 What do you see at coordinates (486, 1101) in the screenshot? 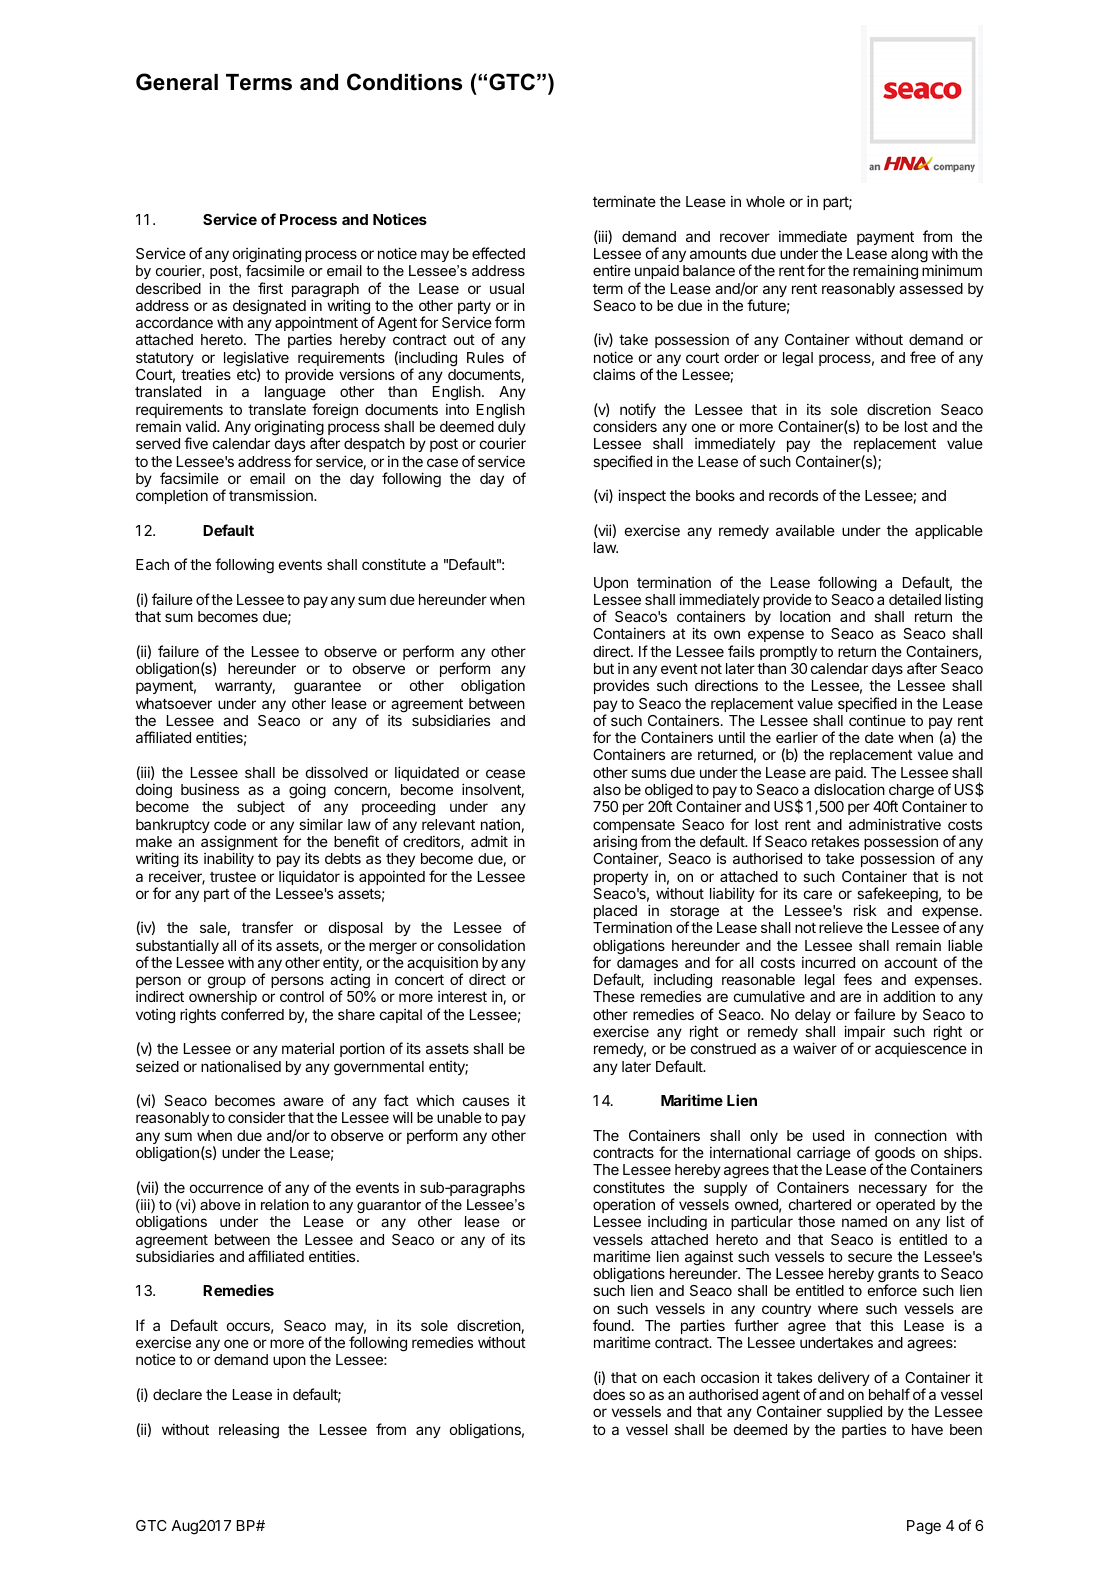
I see `causes` at bounding box center [486, 1101].
